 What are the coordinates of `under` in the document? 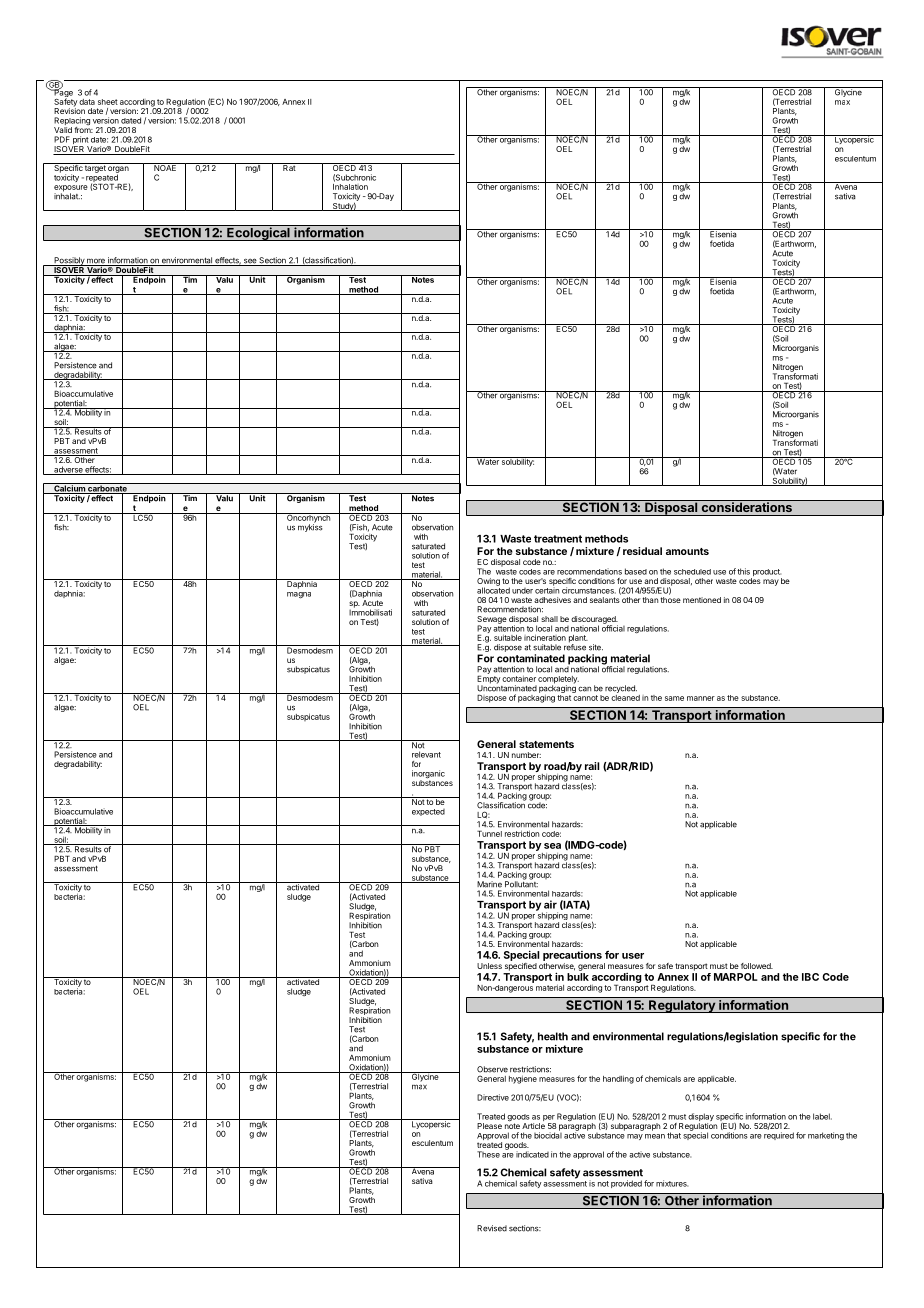 It's located at (522, 591).
